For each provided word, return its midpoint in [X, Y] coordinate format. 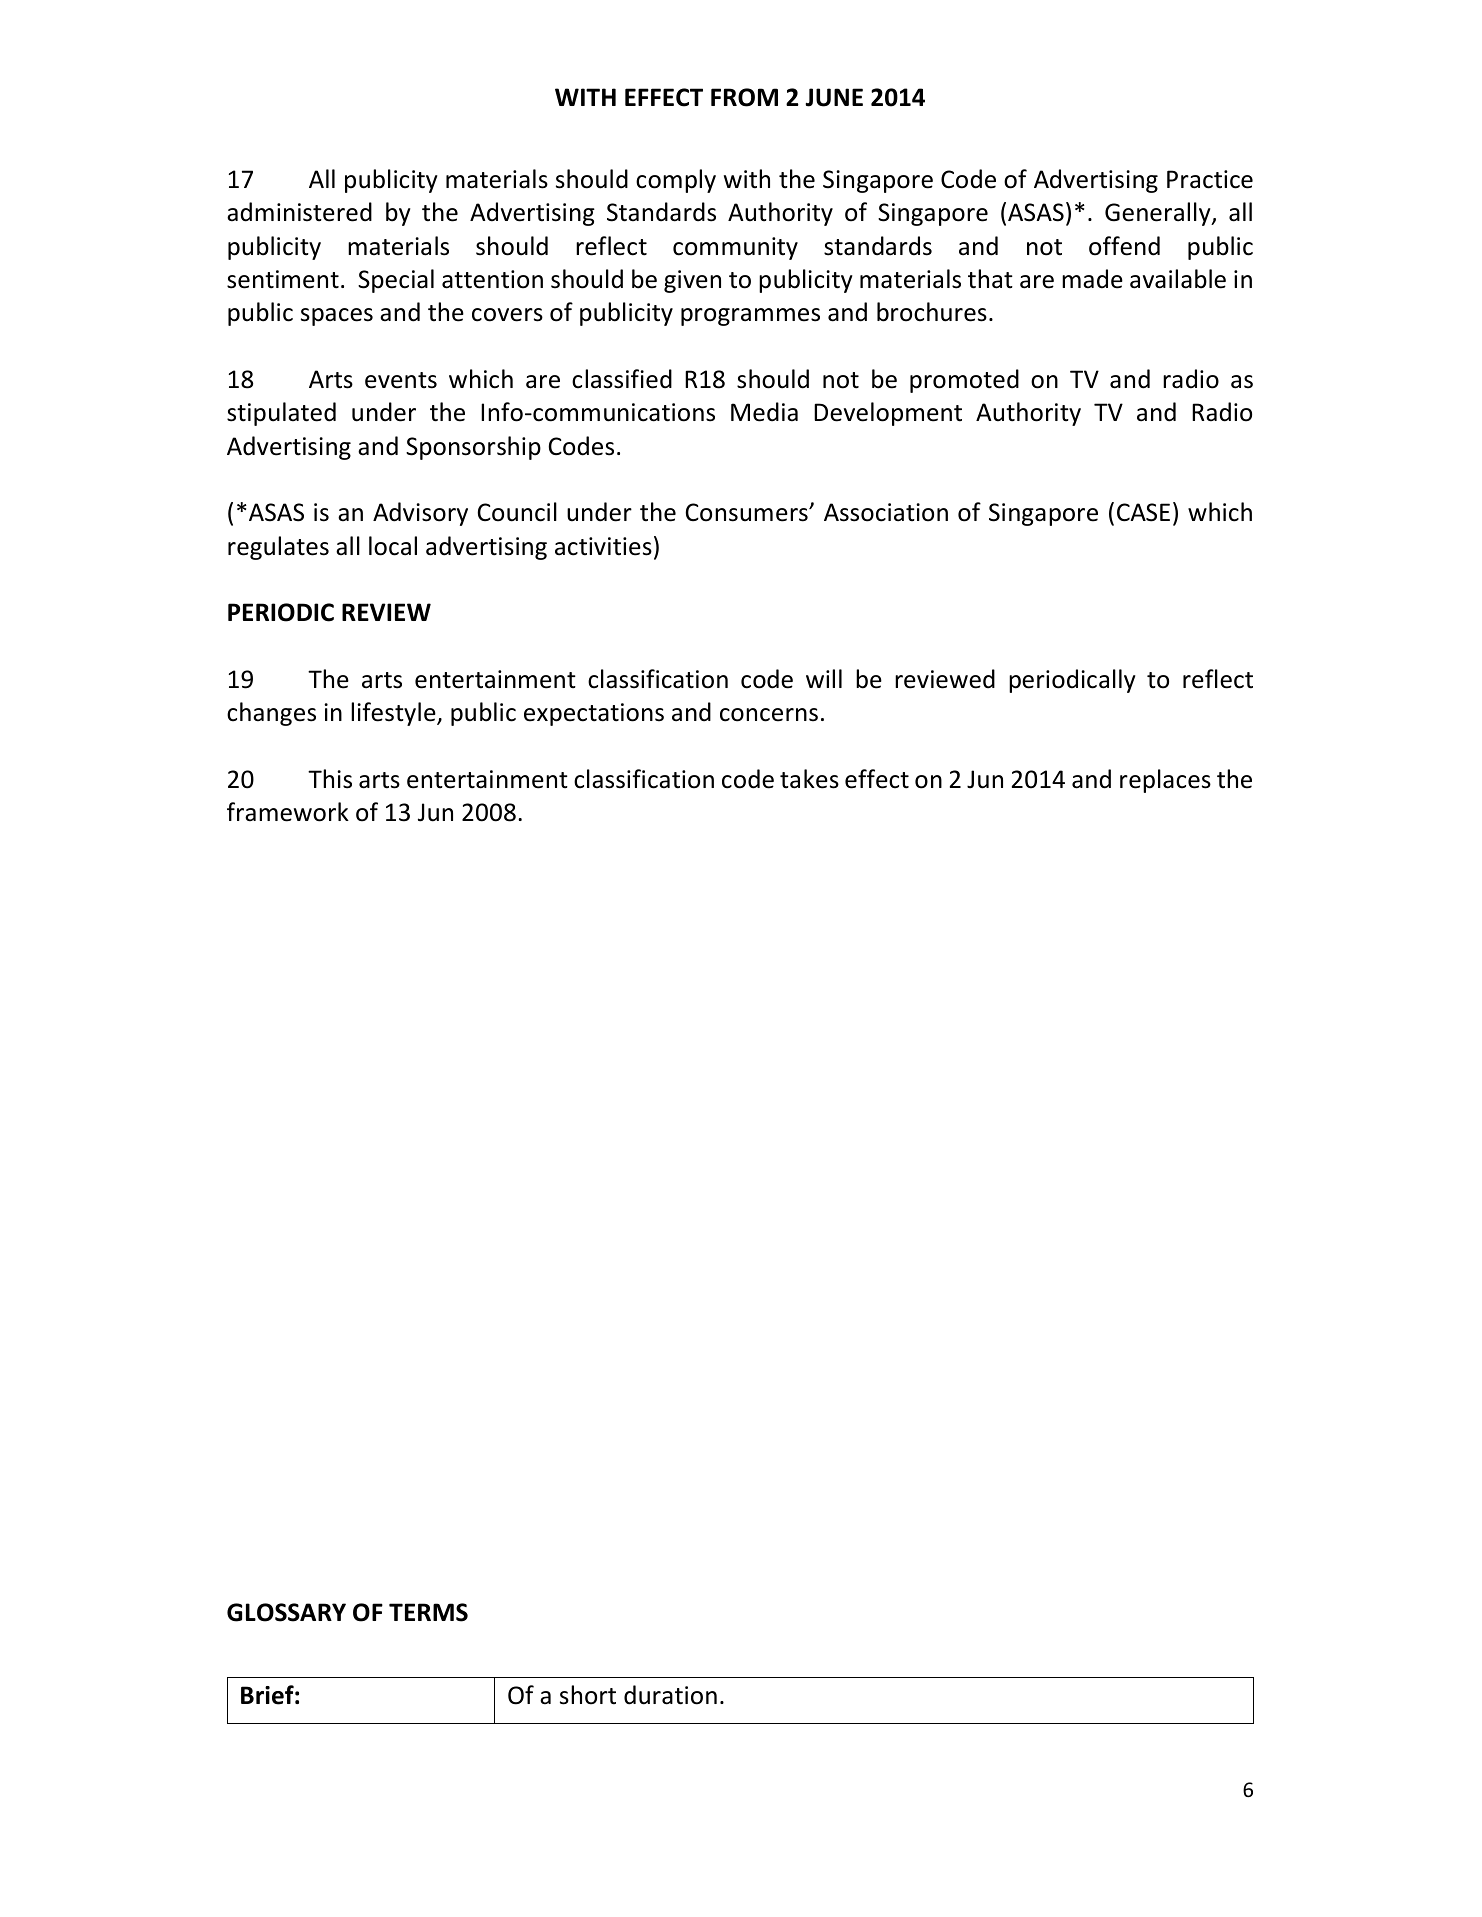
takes [809, 779]
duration [670, 1695]
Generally [1159, 214]
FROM [744, 97]
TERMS [428, 1612]
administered [299, 212]
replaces [1165, 781]
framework [288, 812]
